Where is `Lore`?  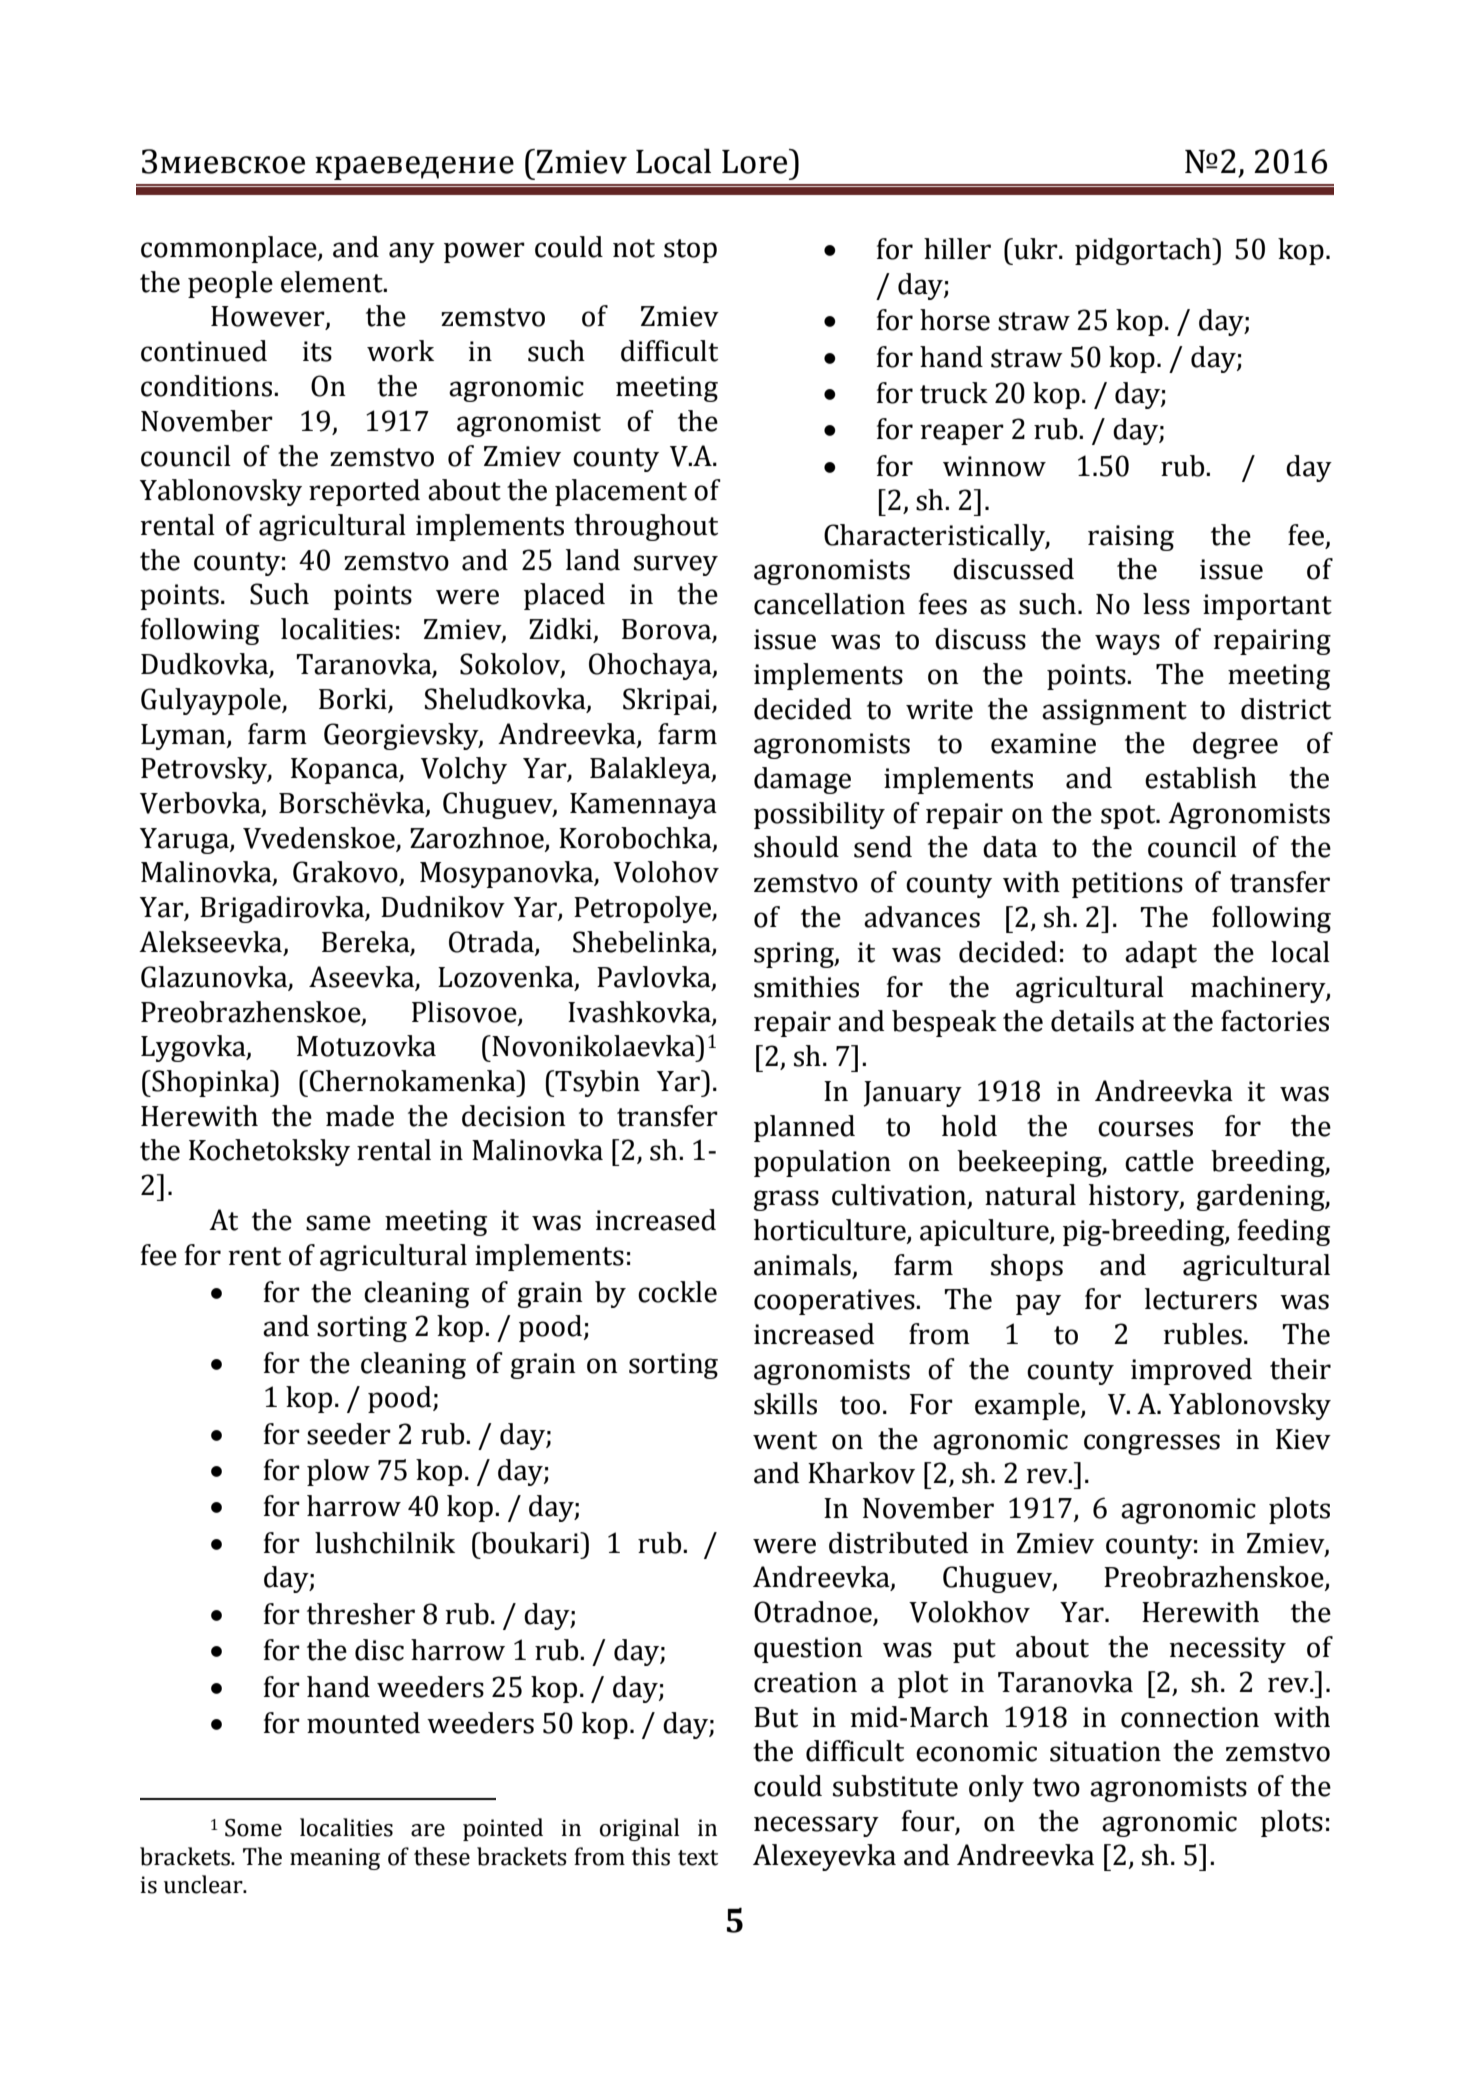
Lore is located at coordinates (756, 161).
